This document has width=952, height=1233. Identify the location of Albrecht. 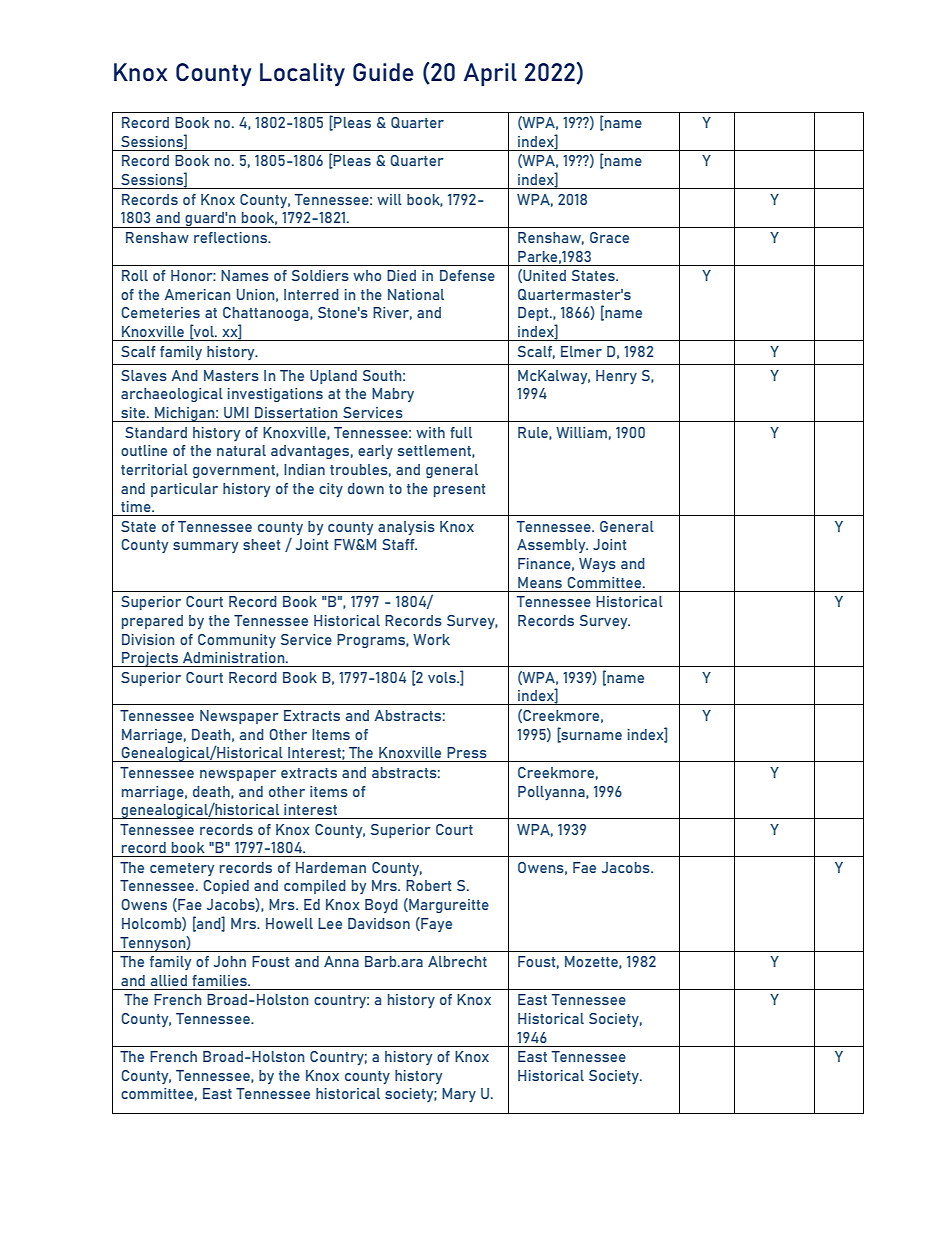
(457, 961).
